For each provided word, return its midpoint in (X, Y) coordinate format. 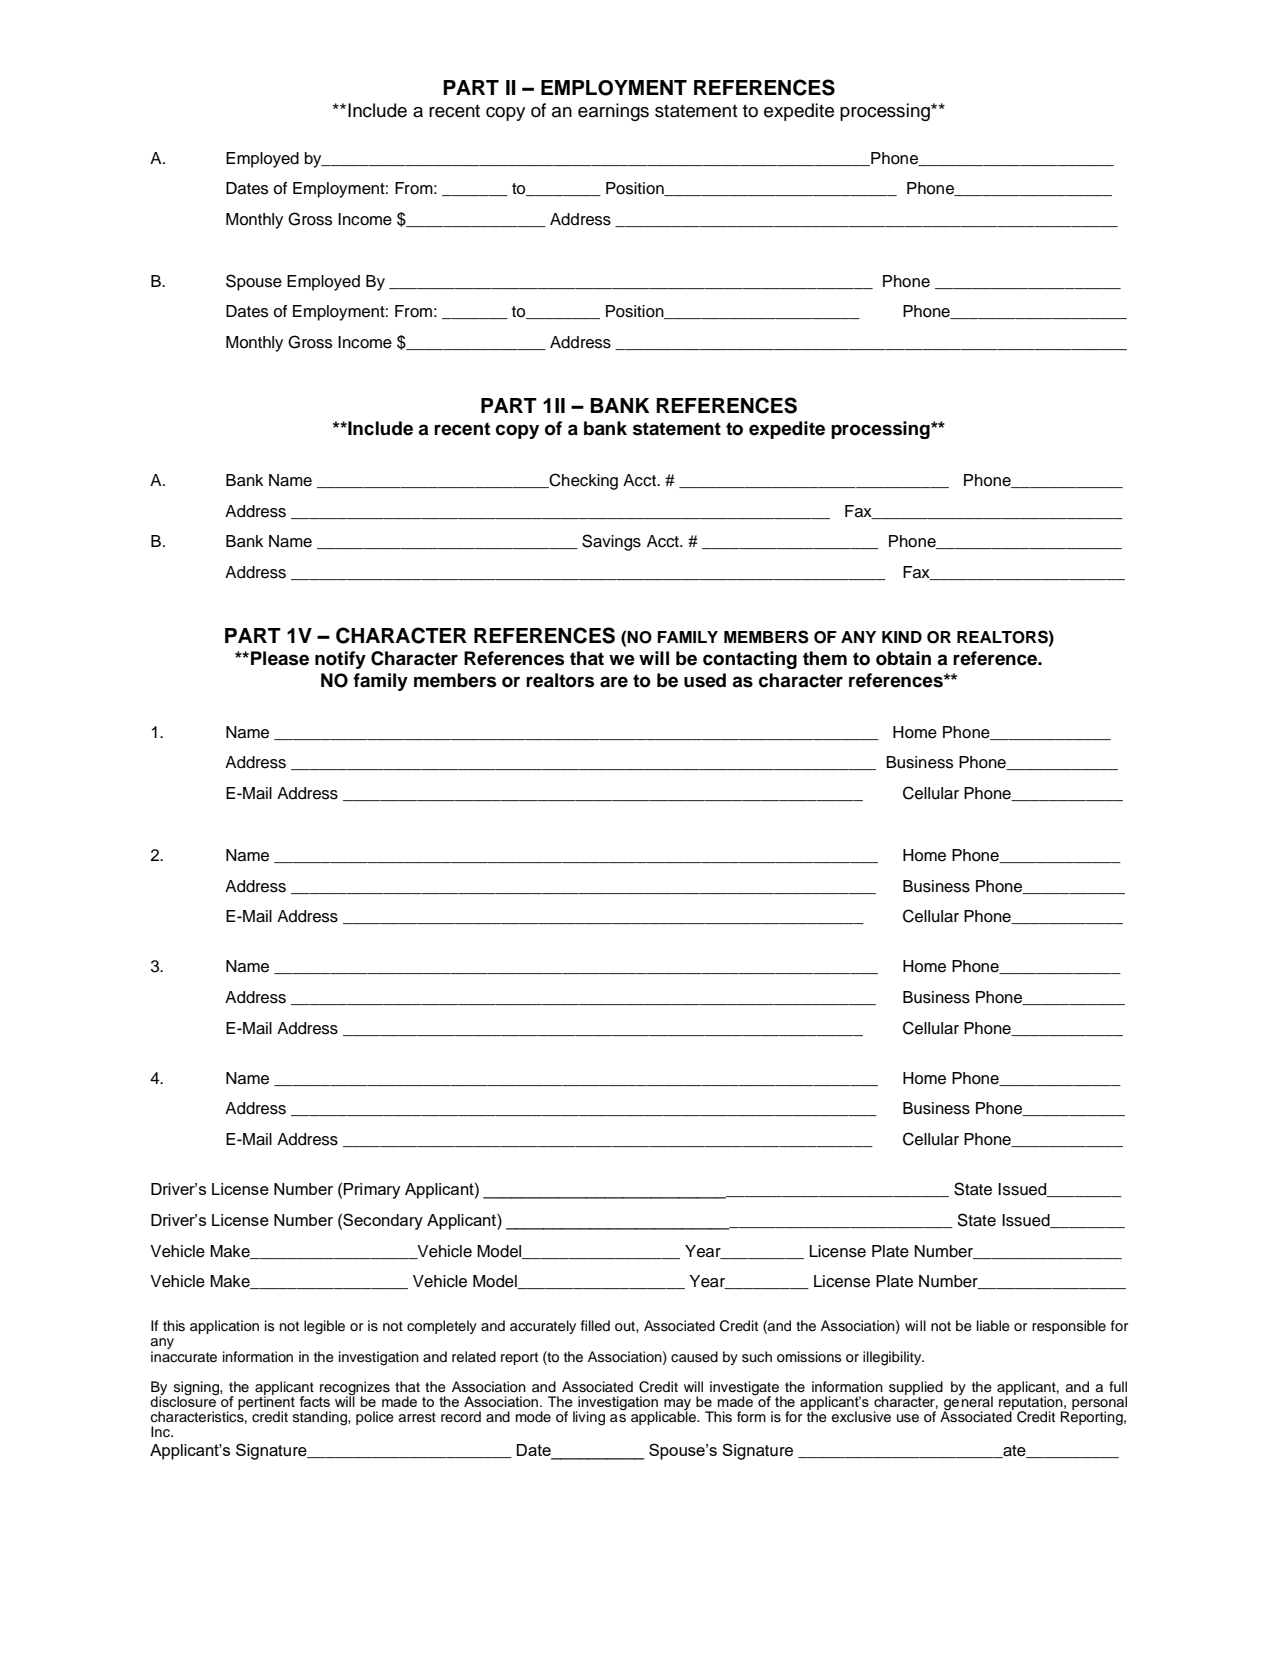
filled (595, 1326)
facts (314, 1401)
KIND (902, 637)
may (677, 1405)
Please (280, 658)
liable (993, 1326)
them (825, 658)
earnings (613, 112)
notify (340, 660)
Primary (372, 1191)
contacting (750, 660)
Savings (611, 542)
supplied (916, 1388)
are (614, 682)
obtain (903, 658)
